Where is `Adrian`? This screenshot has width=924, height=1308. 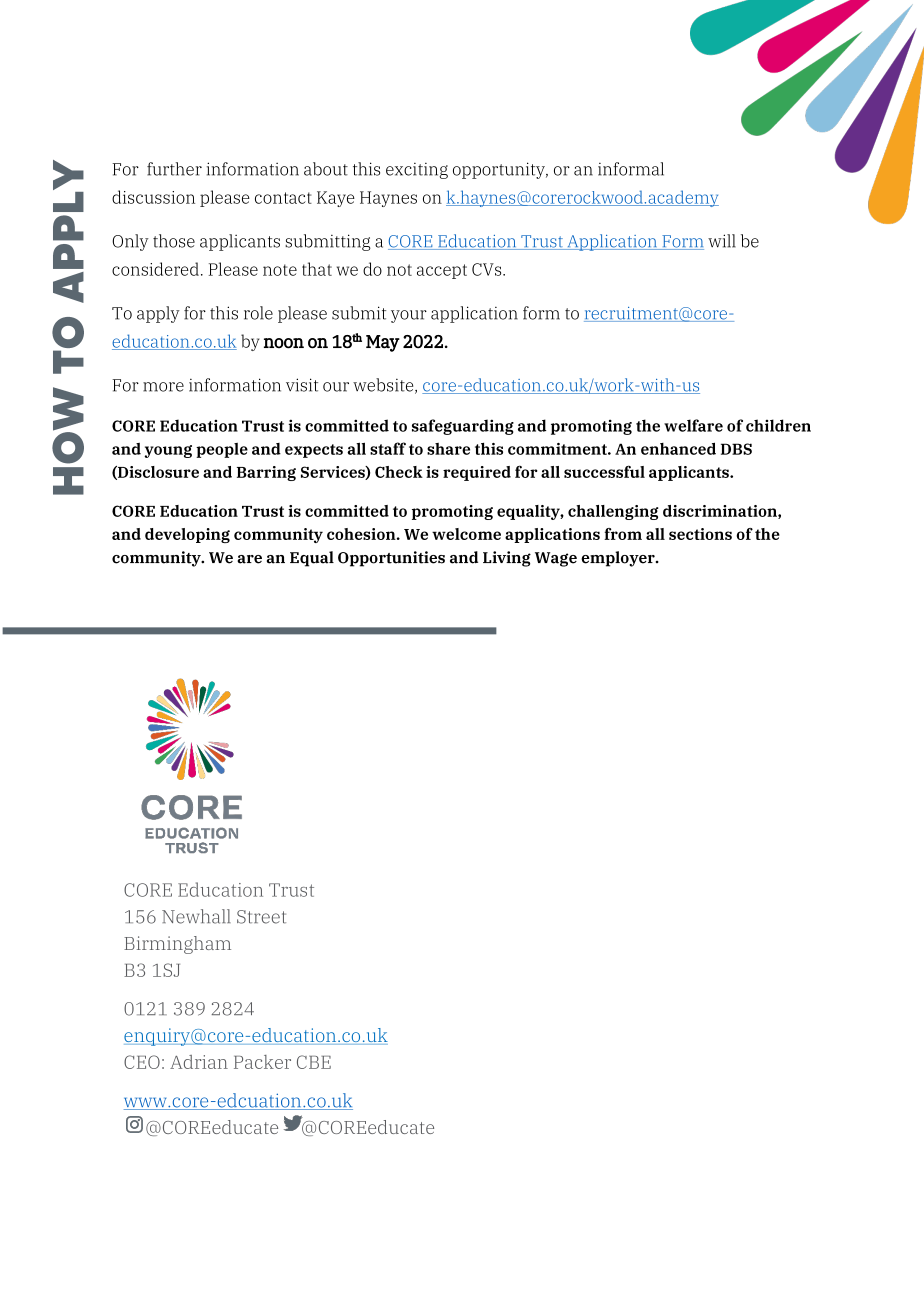
Adrian is located at coordinates (199, 1062).
